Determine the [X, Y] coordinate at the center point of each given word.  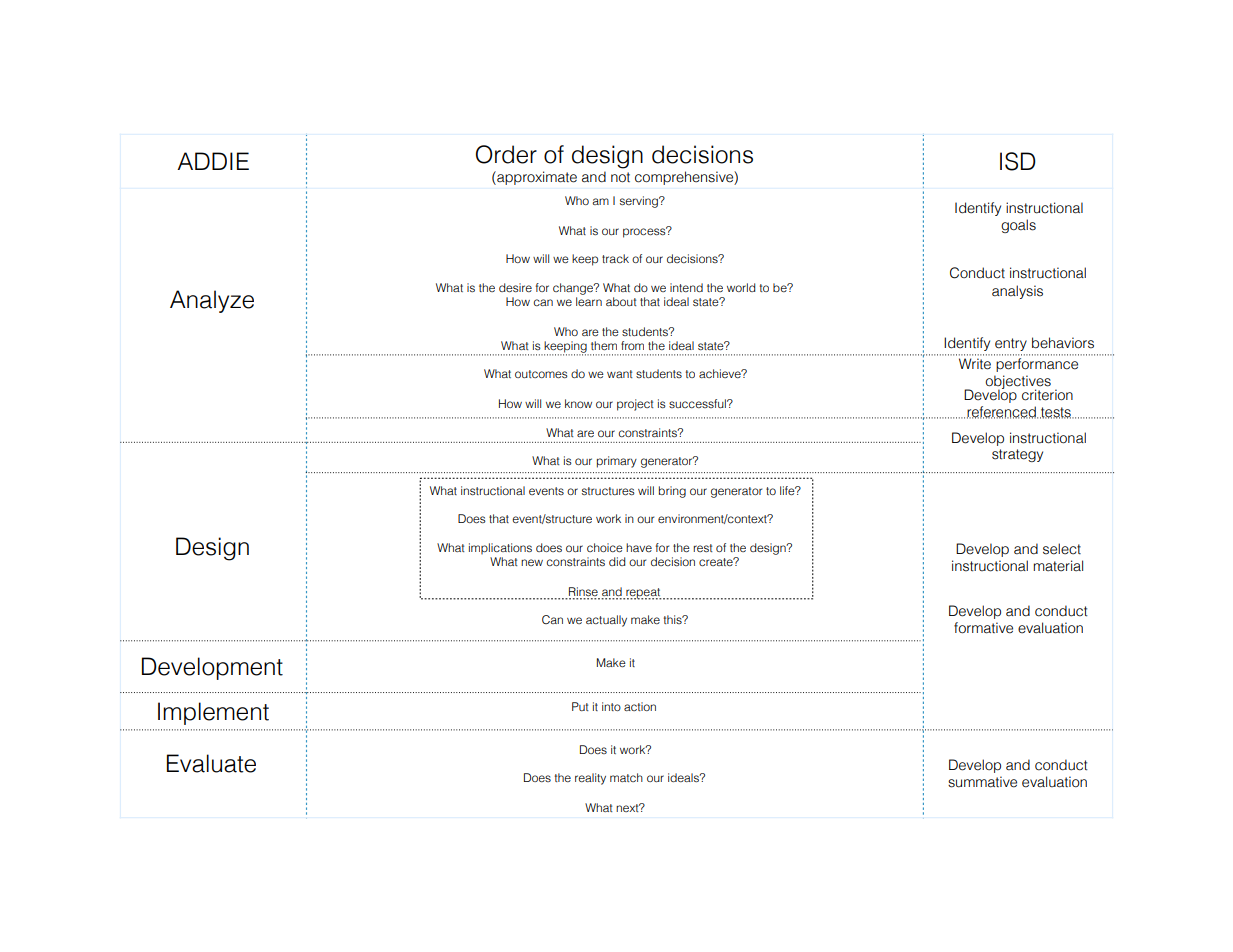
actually [606, 621]
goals [1018, 226]
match [626, 777]
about [621, 301]
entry [1011, 344]
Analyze [212, 301]
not [620, 177]
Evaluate [211, 763]
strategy [1017, 455]
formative [983, 628]
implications [500, 548]
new [532, 562]
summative [982, 782]
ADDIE [213, 161]
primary [617, 462]
